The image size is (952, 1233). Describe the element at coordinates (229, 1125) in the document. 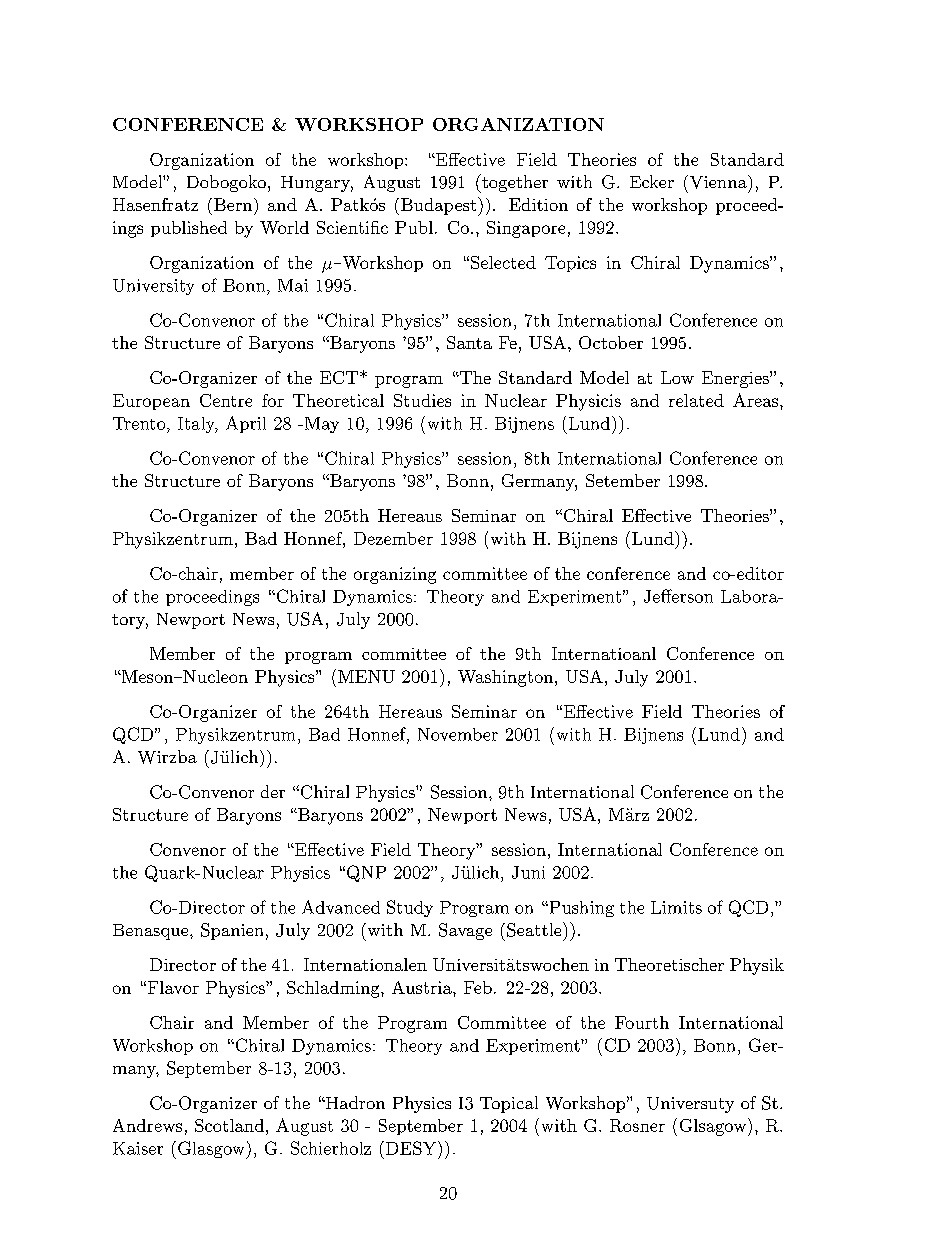

I see `Scotland` at that location.
